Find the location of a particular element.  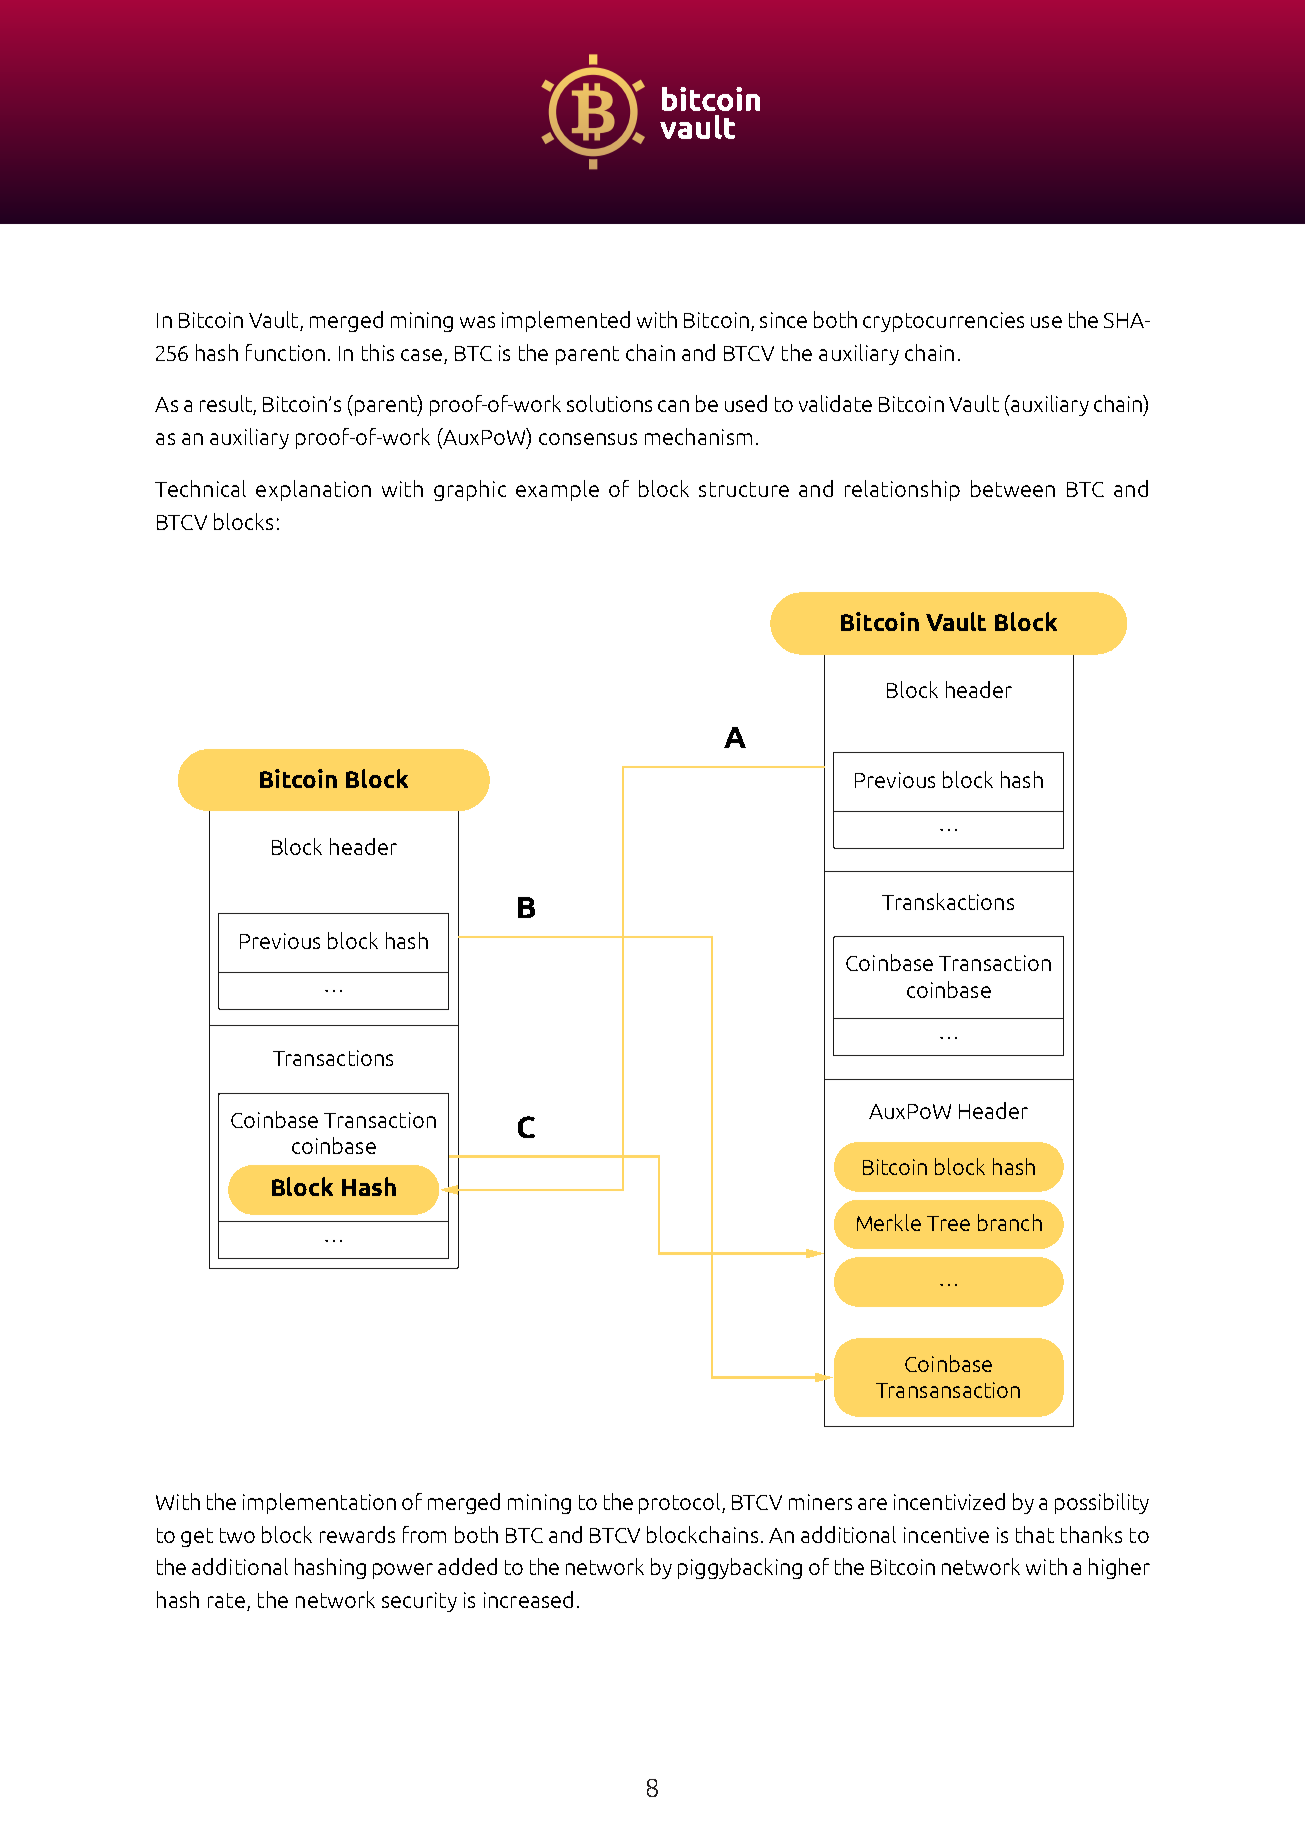

between is located at coordinates (1013, 488).
